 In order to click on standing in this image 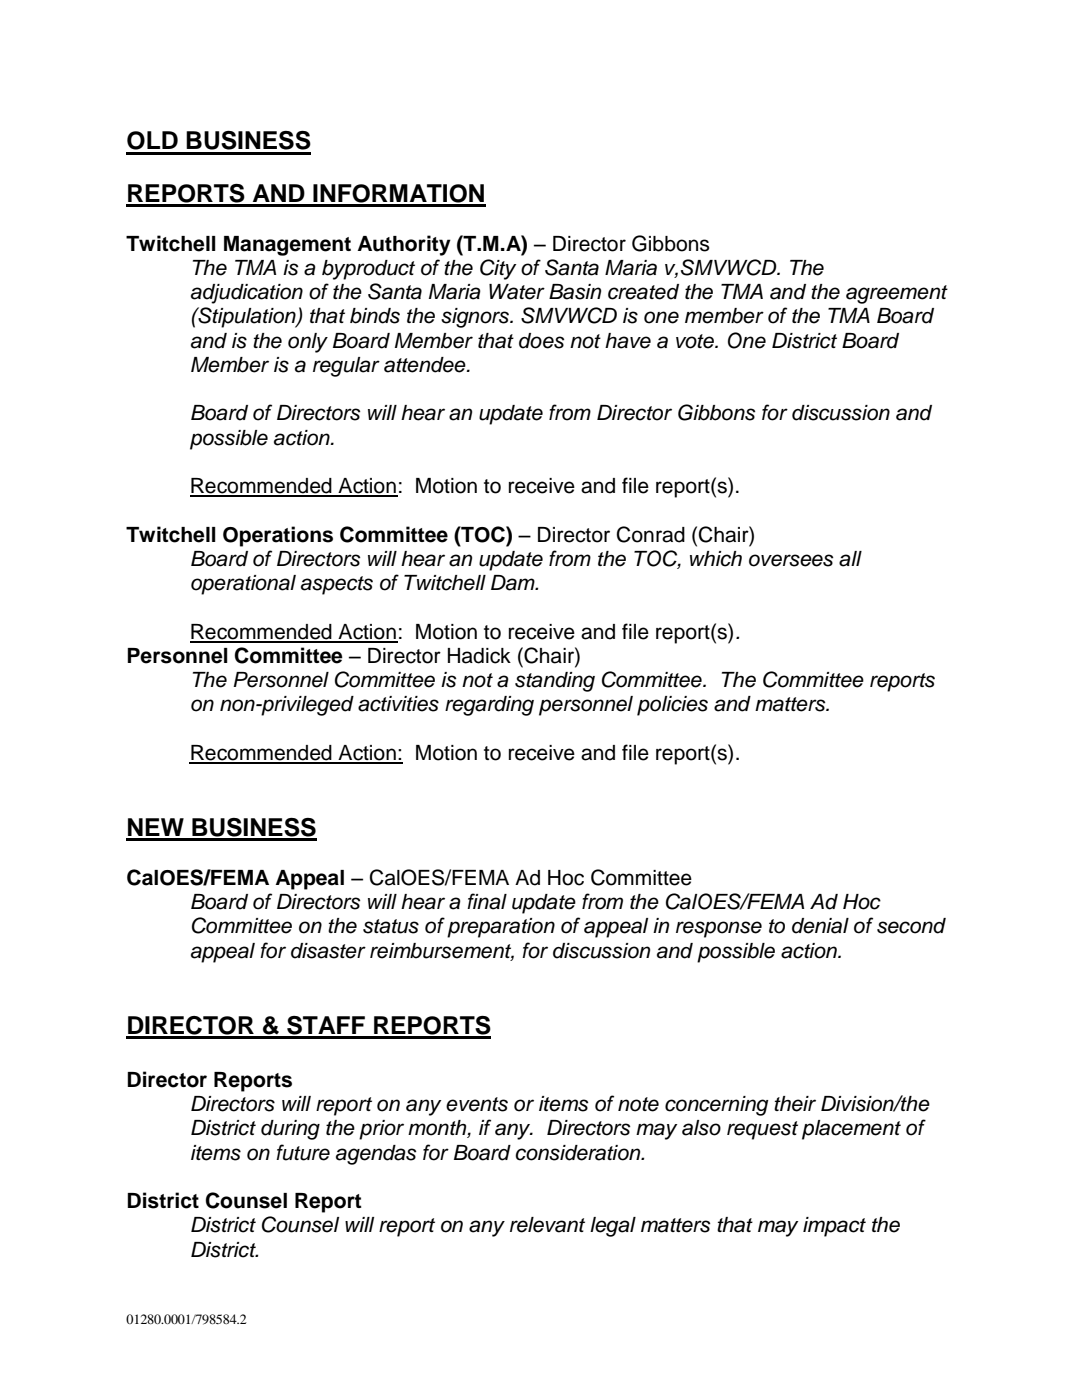, I will do `click(555, 682)`.
